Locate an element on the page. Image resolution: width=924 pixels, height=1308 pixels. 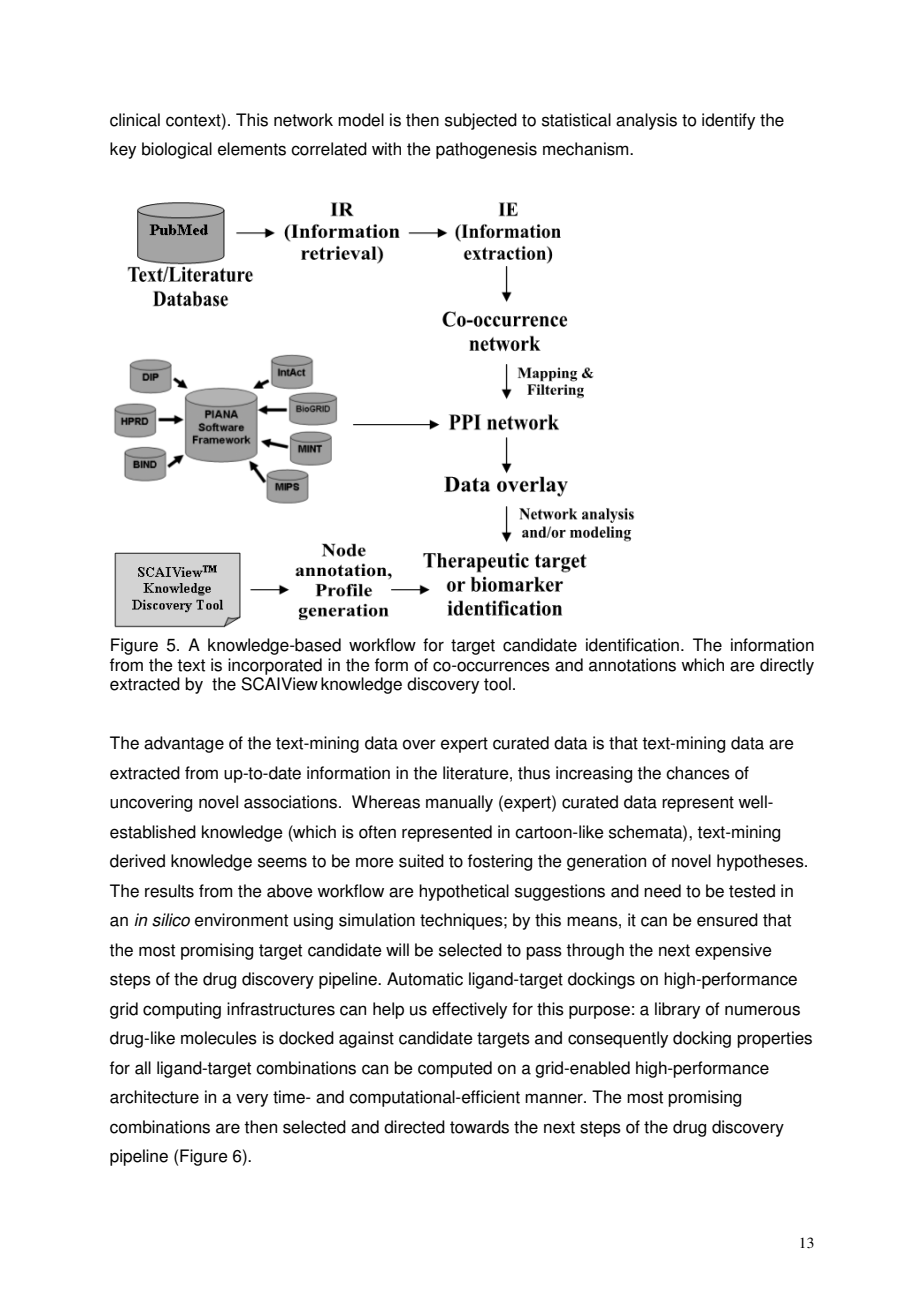
pathogenesis is located at coordinates (486, 150).
